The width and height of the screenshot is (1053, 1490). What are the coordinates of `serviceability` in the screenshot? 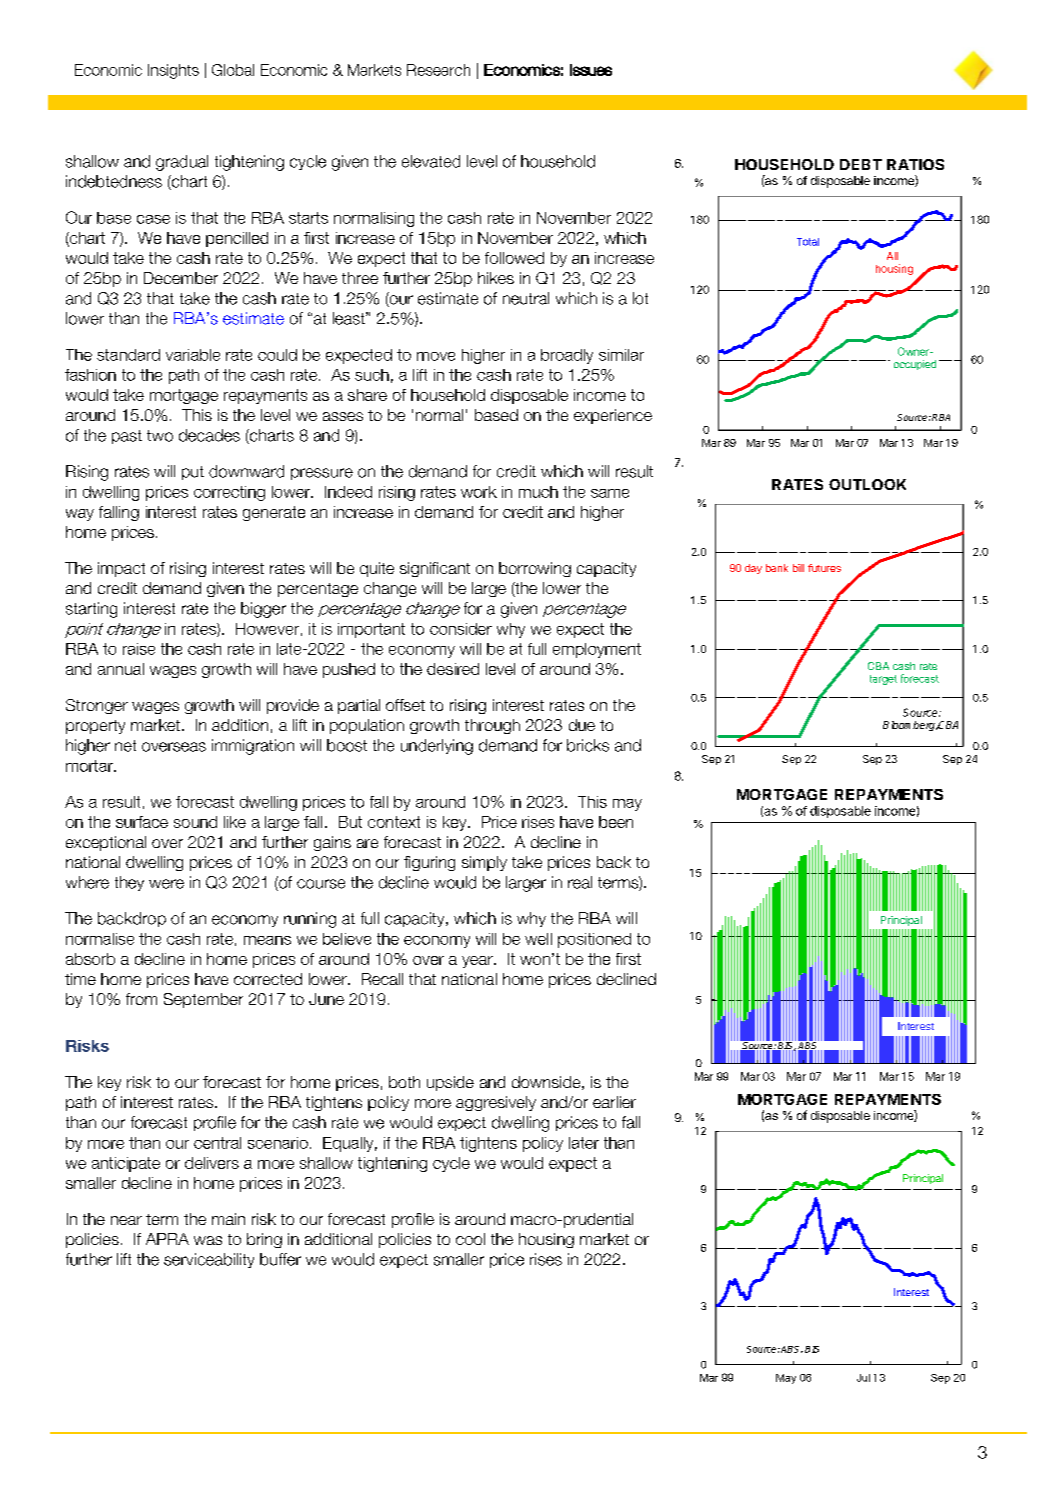 It's located at (209, 1260).
